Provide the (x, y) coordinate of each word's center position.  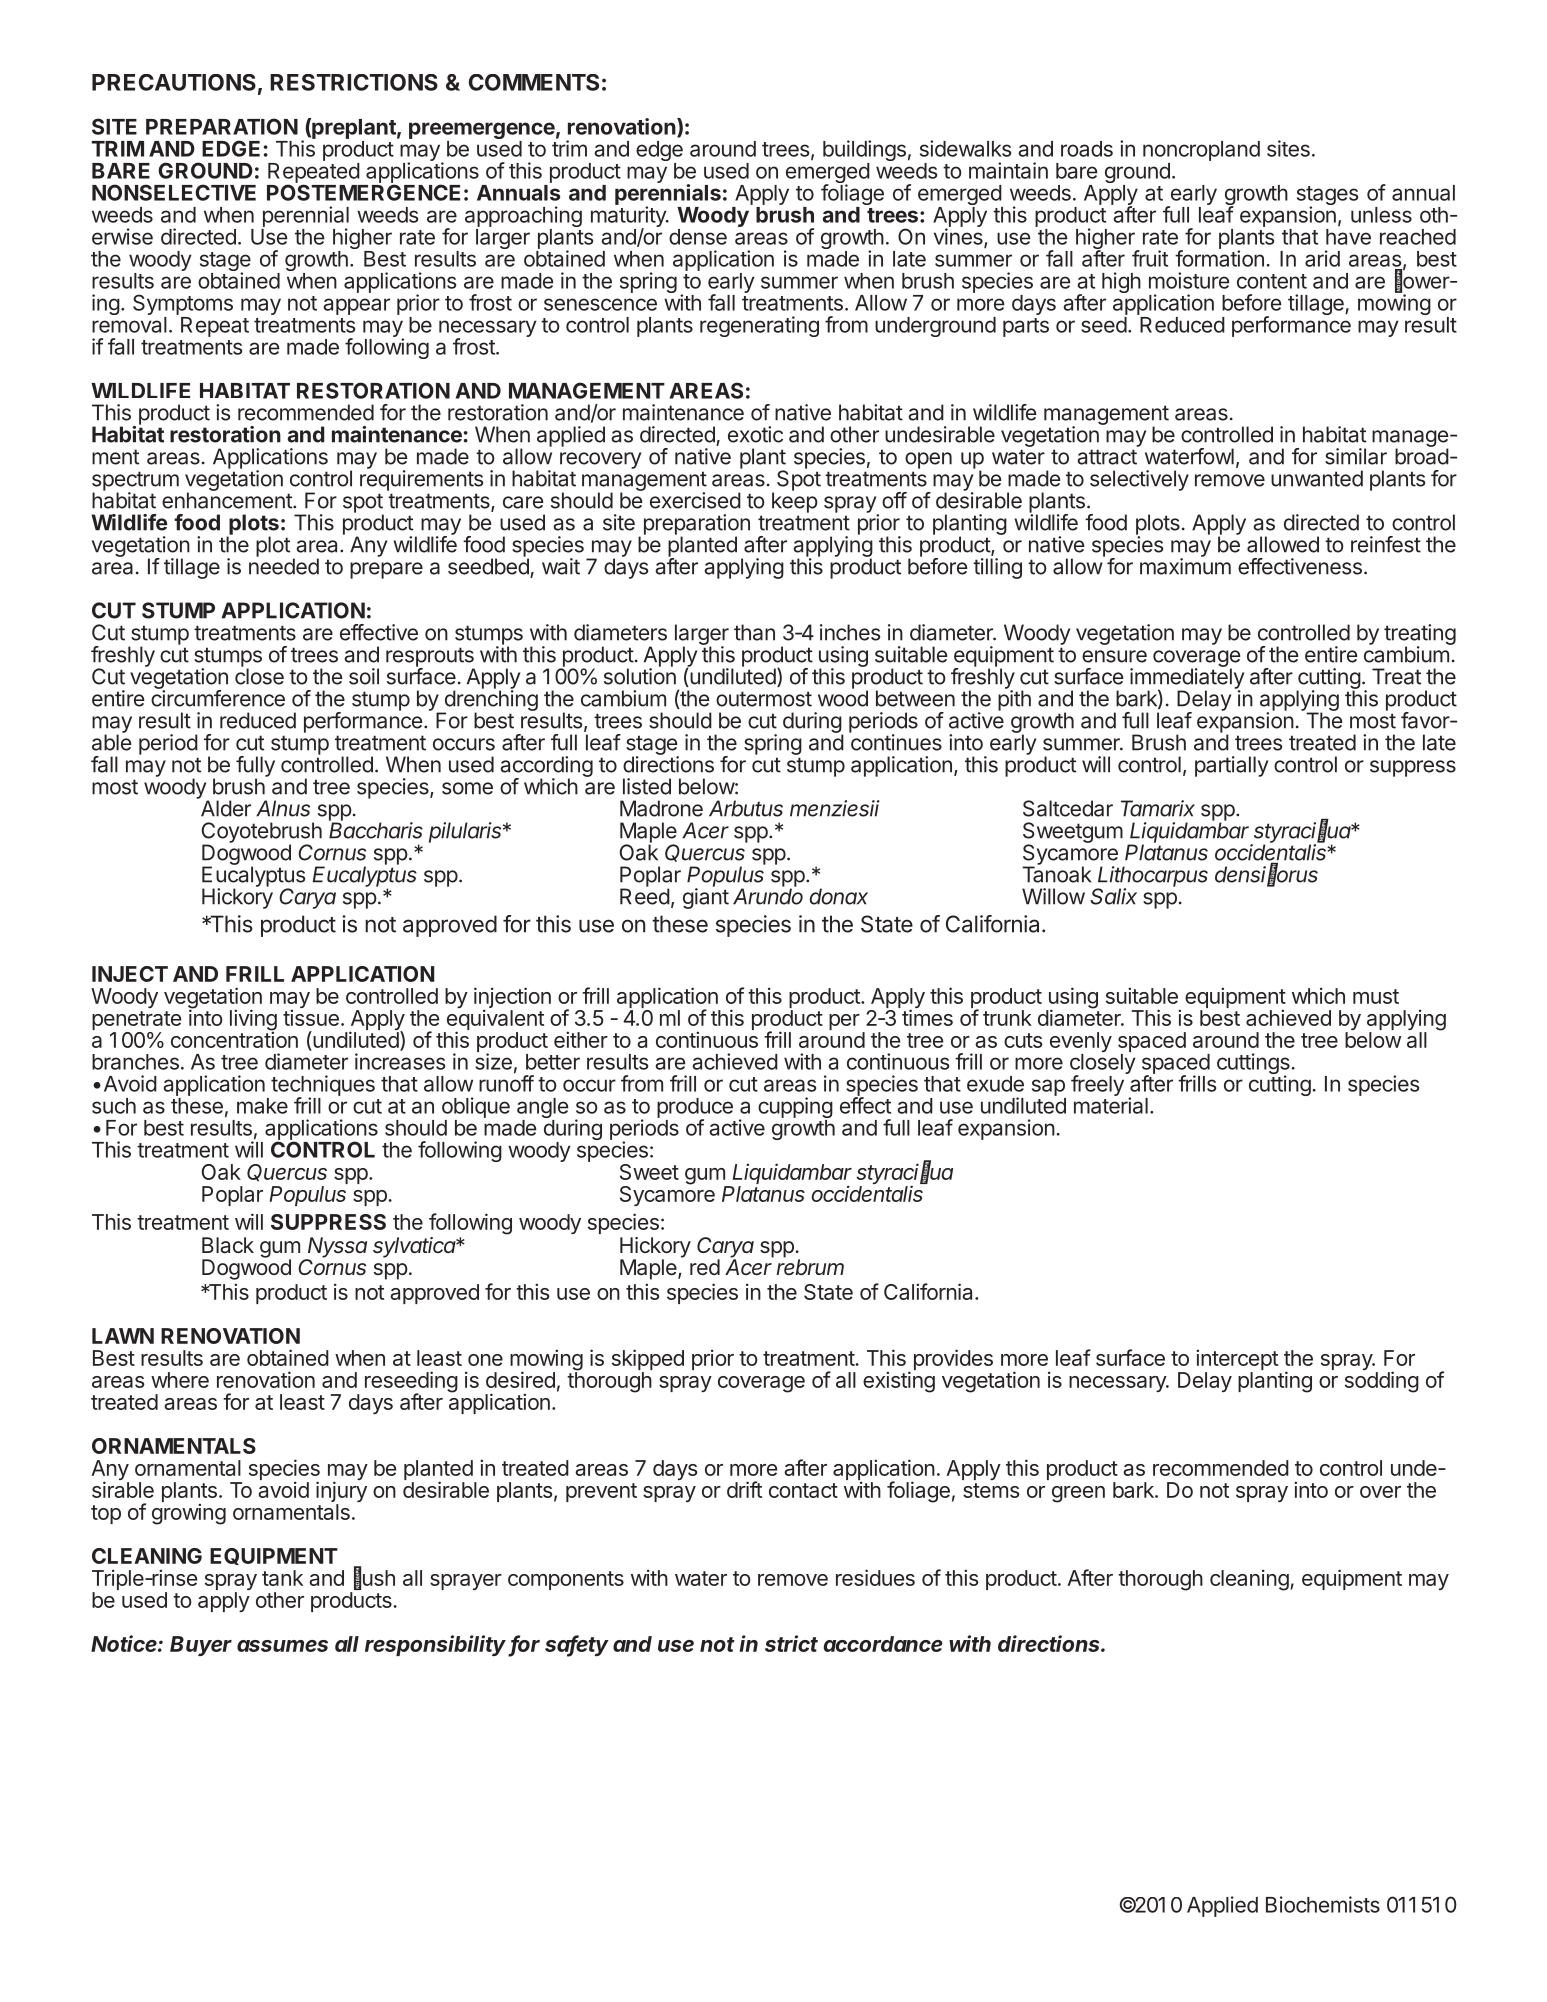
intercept (1237, 1361)
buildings (864, 152)
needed (284, 565)
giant (706, 897)
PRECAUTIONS (174, 82)
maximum (1185, 565)
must (1376, 996)
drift (744, 1489)
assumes (282, 1646)
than (754, 632)
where (180, 1380)
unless (1381, 215)
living (253, 1021)
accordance (883, 1644)
